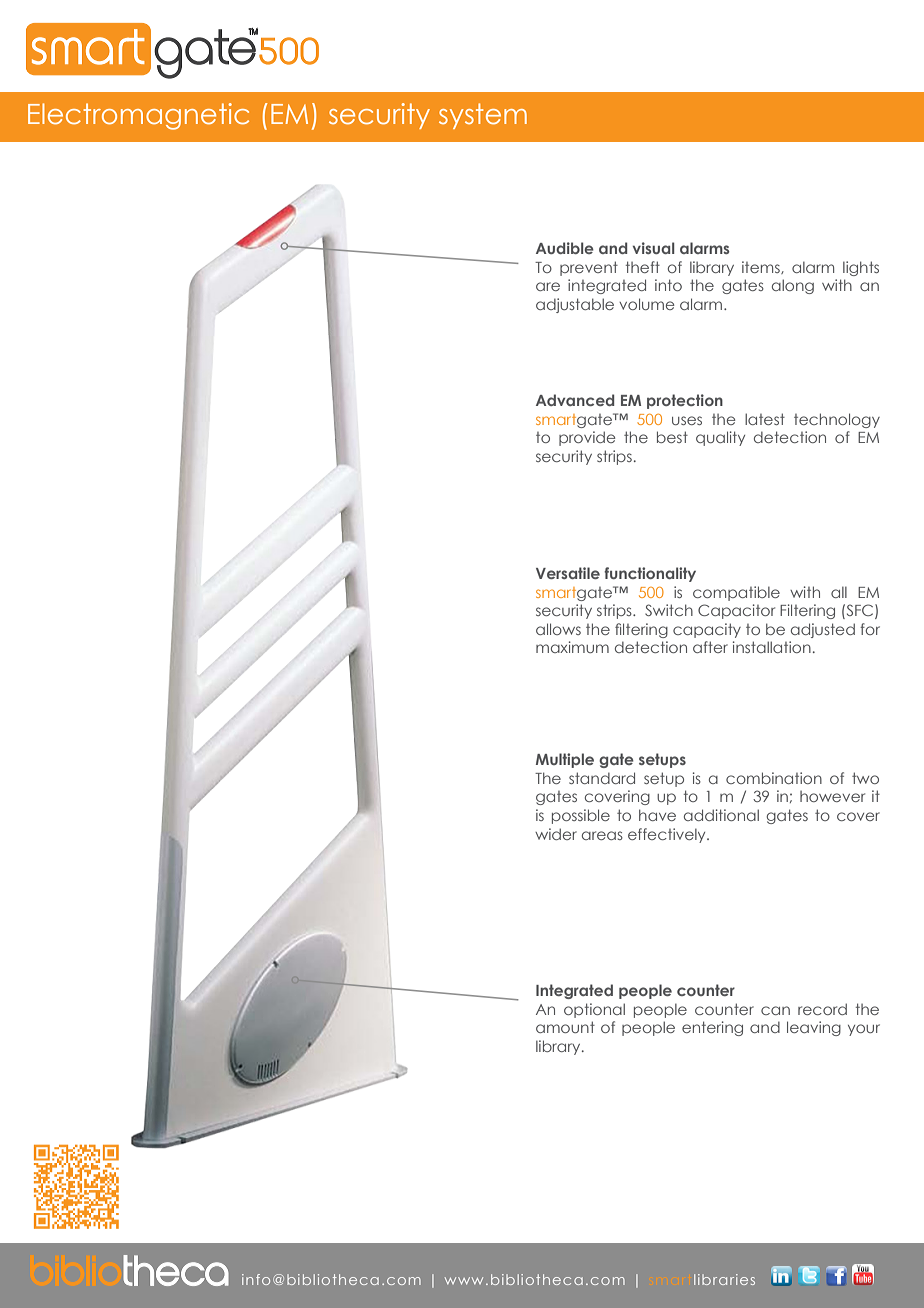 The image size is (924, 1308). Describe the element at coordinates (483, 116) in the screenshot. I see `system` at that location.
